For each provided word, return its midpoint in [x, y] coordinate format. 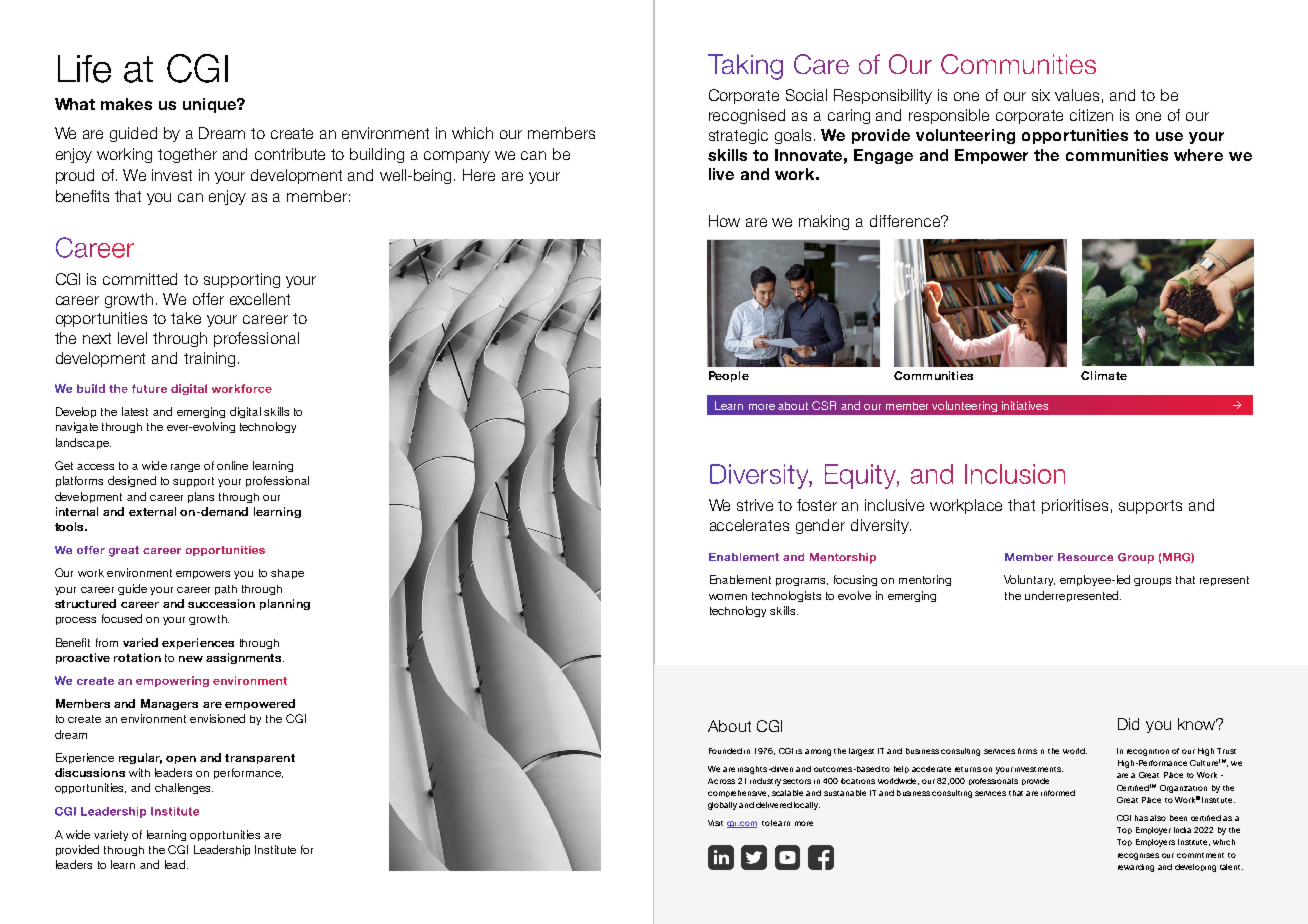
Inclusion [1015, 474]
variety [111, 835]
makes [126, 104]
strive [755, 505]
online [232, 465]
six [1041, 95]
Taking [745, 67]
